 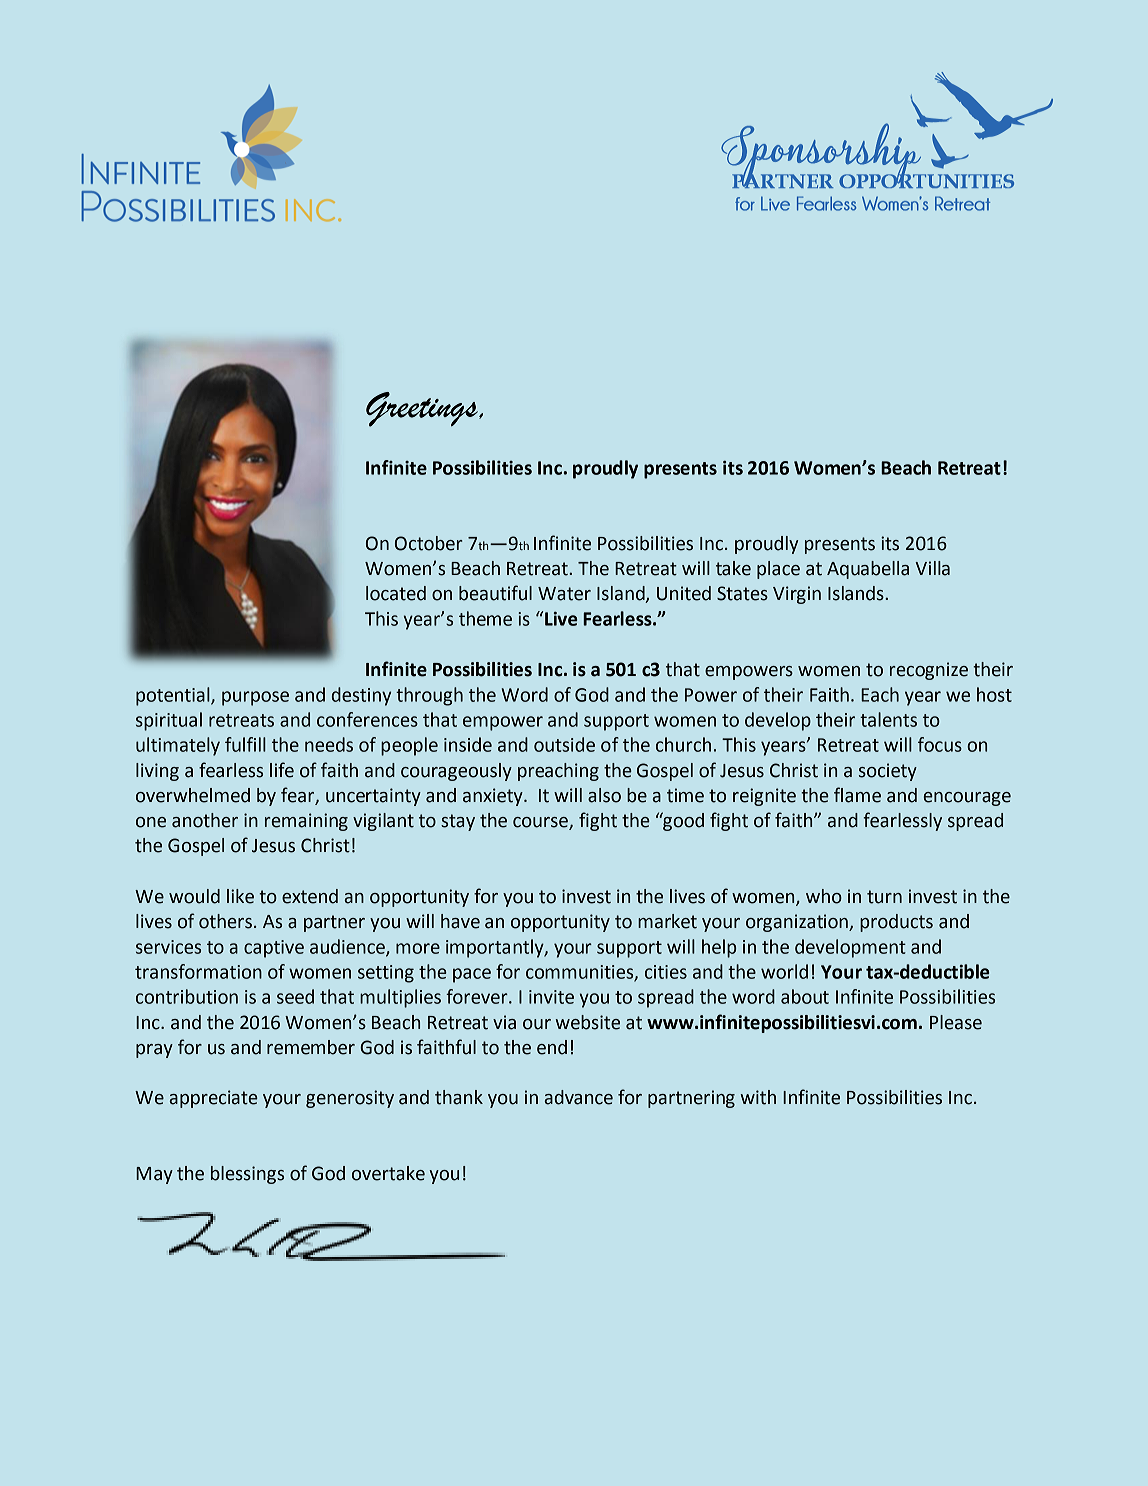 What do you see at coordinates (932, 568) in the document?
I see `Villa` at bounding box center [932, 568].
